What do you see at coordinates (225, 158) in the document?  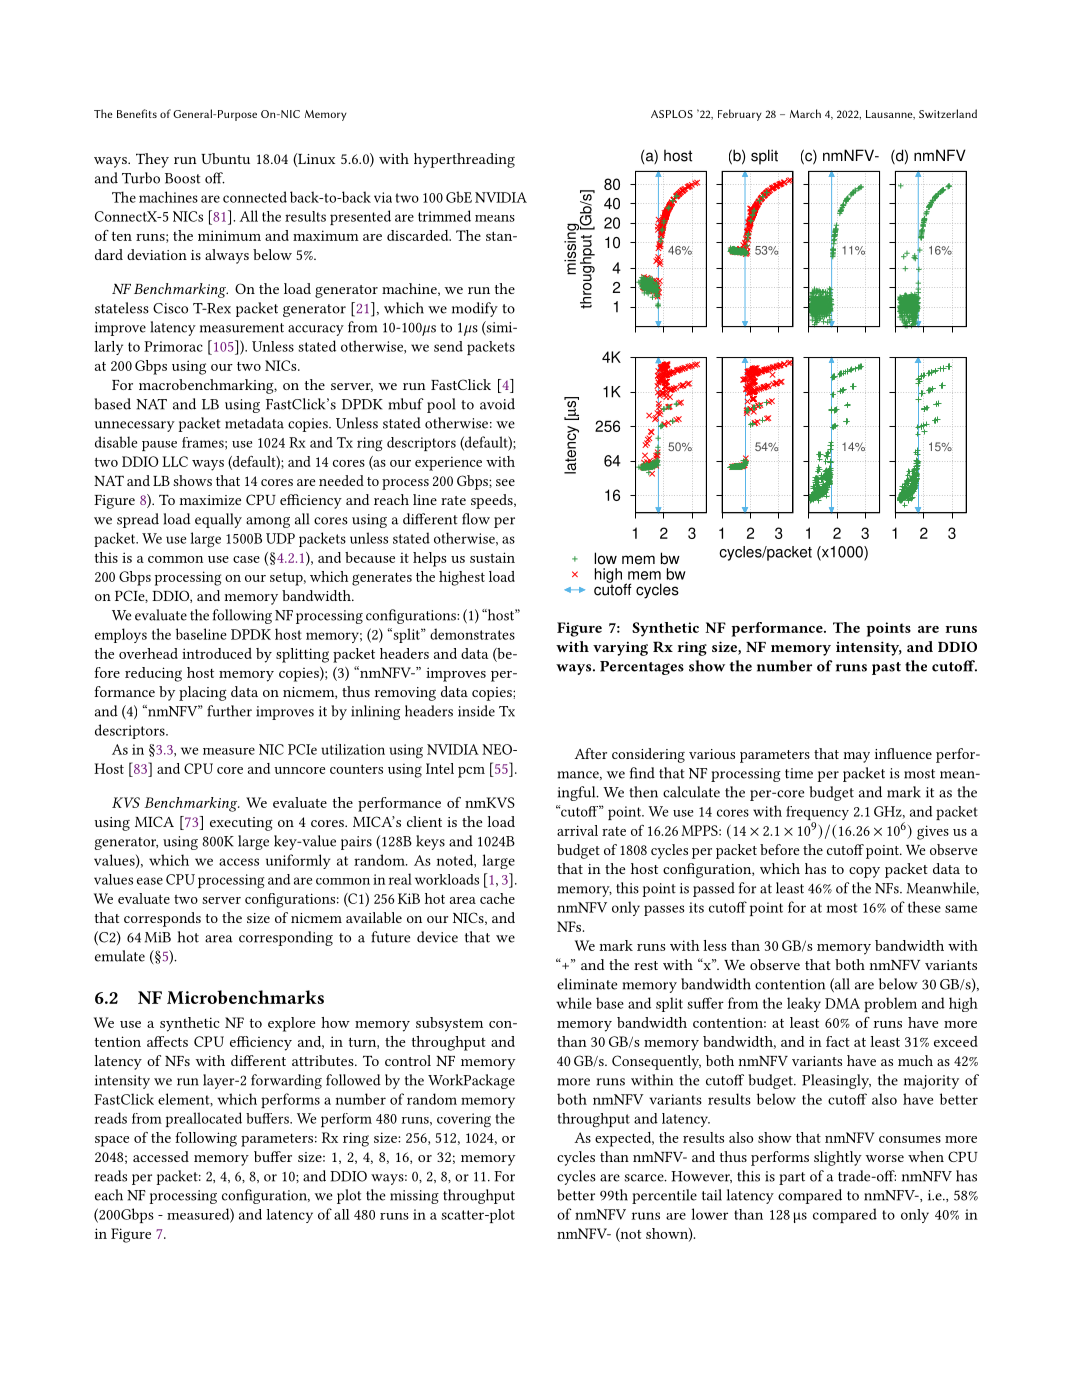 I see `Ubuntu` at bounding box center [225, 158].
